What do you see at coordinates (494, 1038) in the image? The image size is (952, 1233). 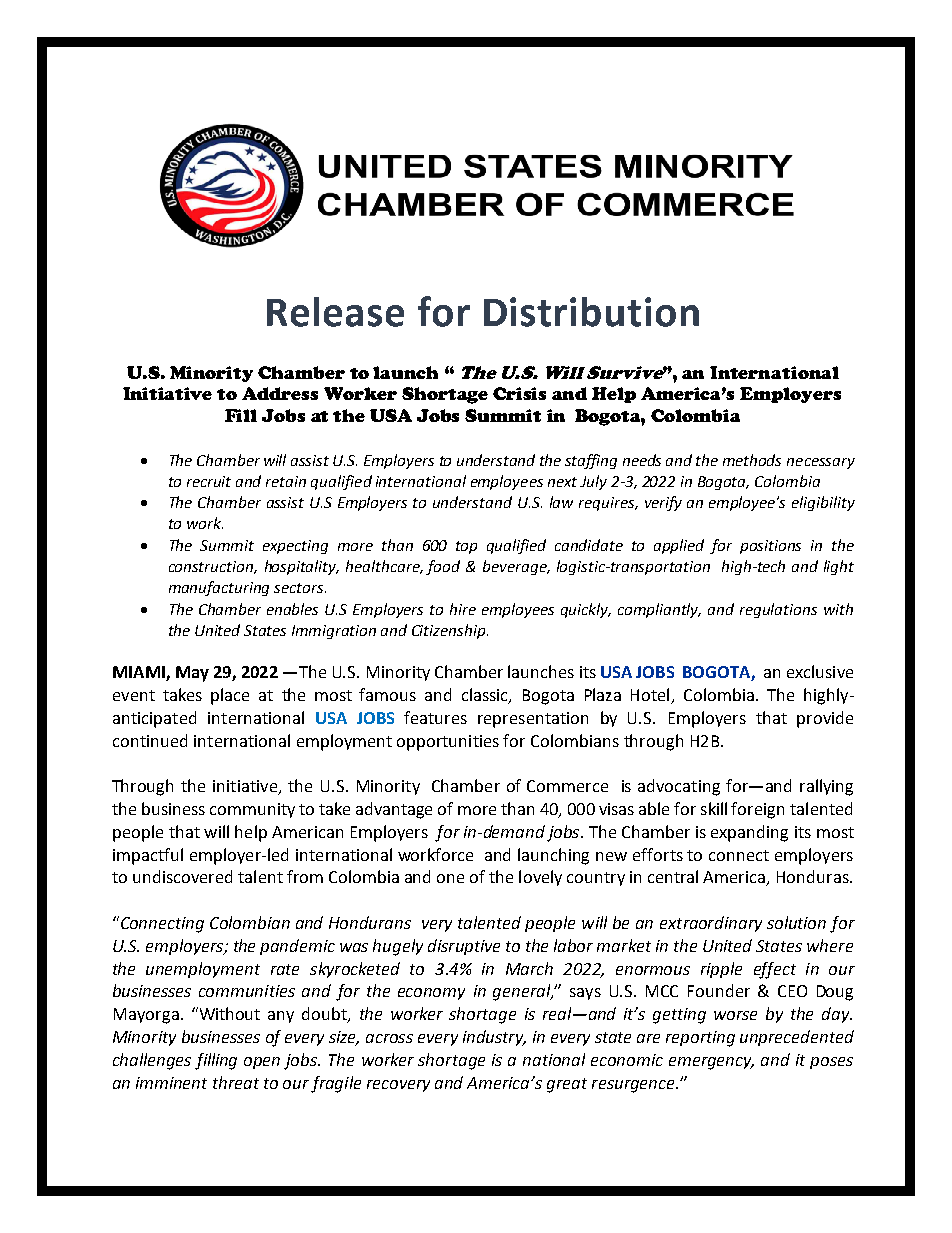 I see `industry` at bounding box center [494, 1038].
